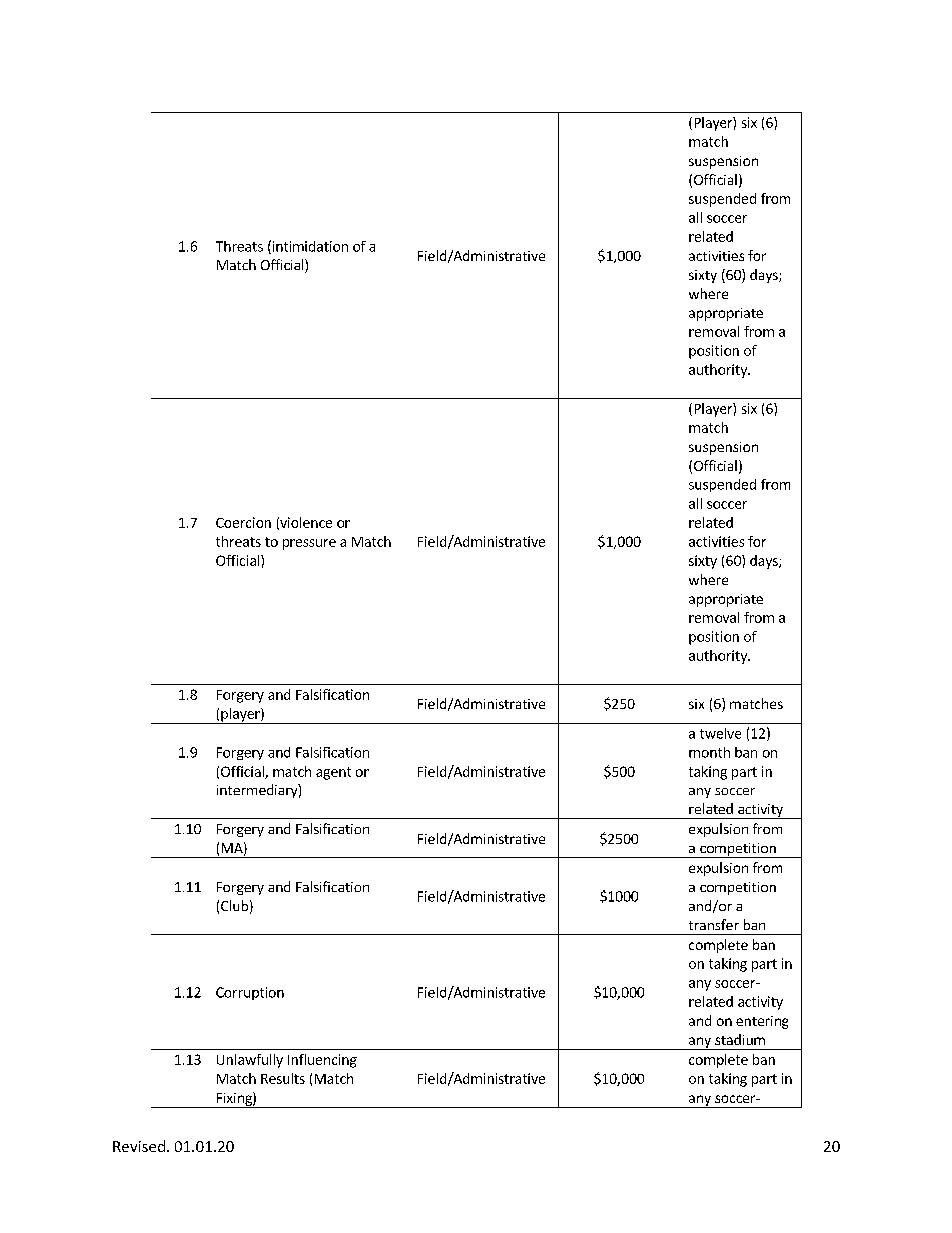  I want to click on Club, so click(234, 905).
